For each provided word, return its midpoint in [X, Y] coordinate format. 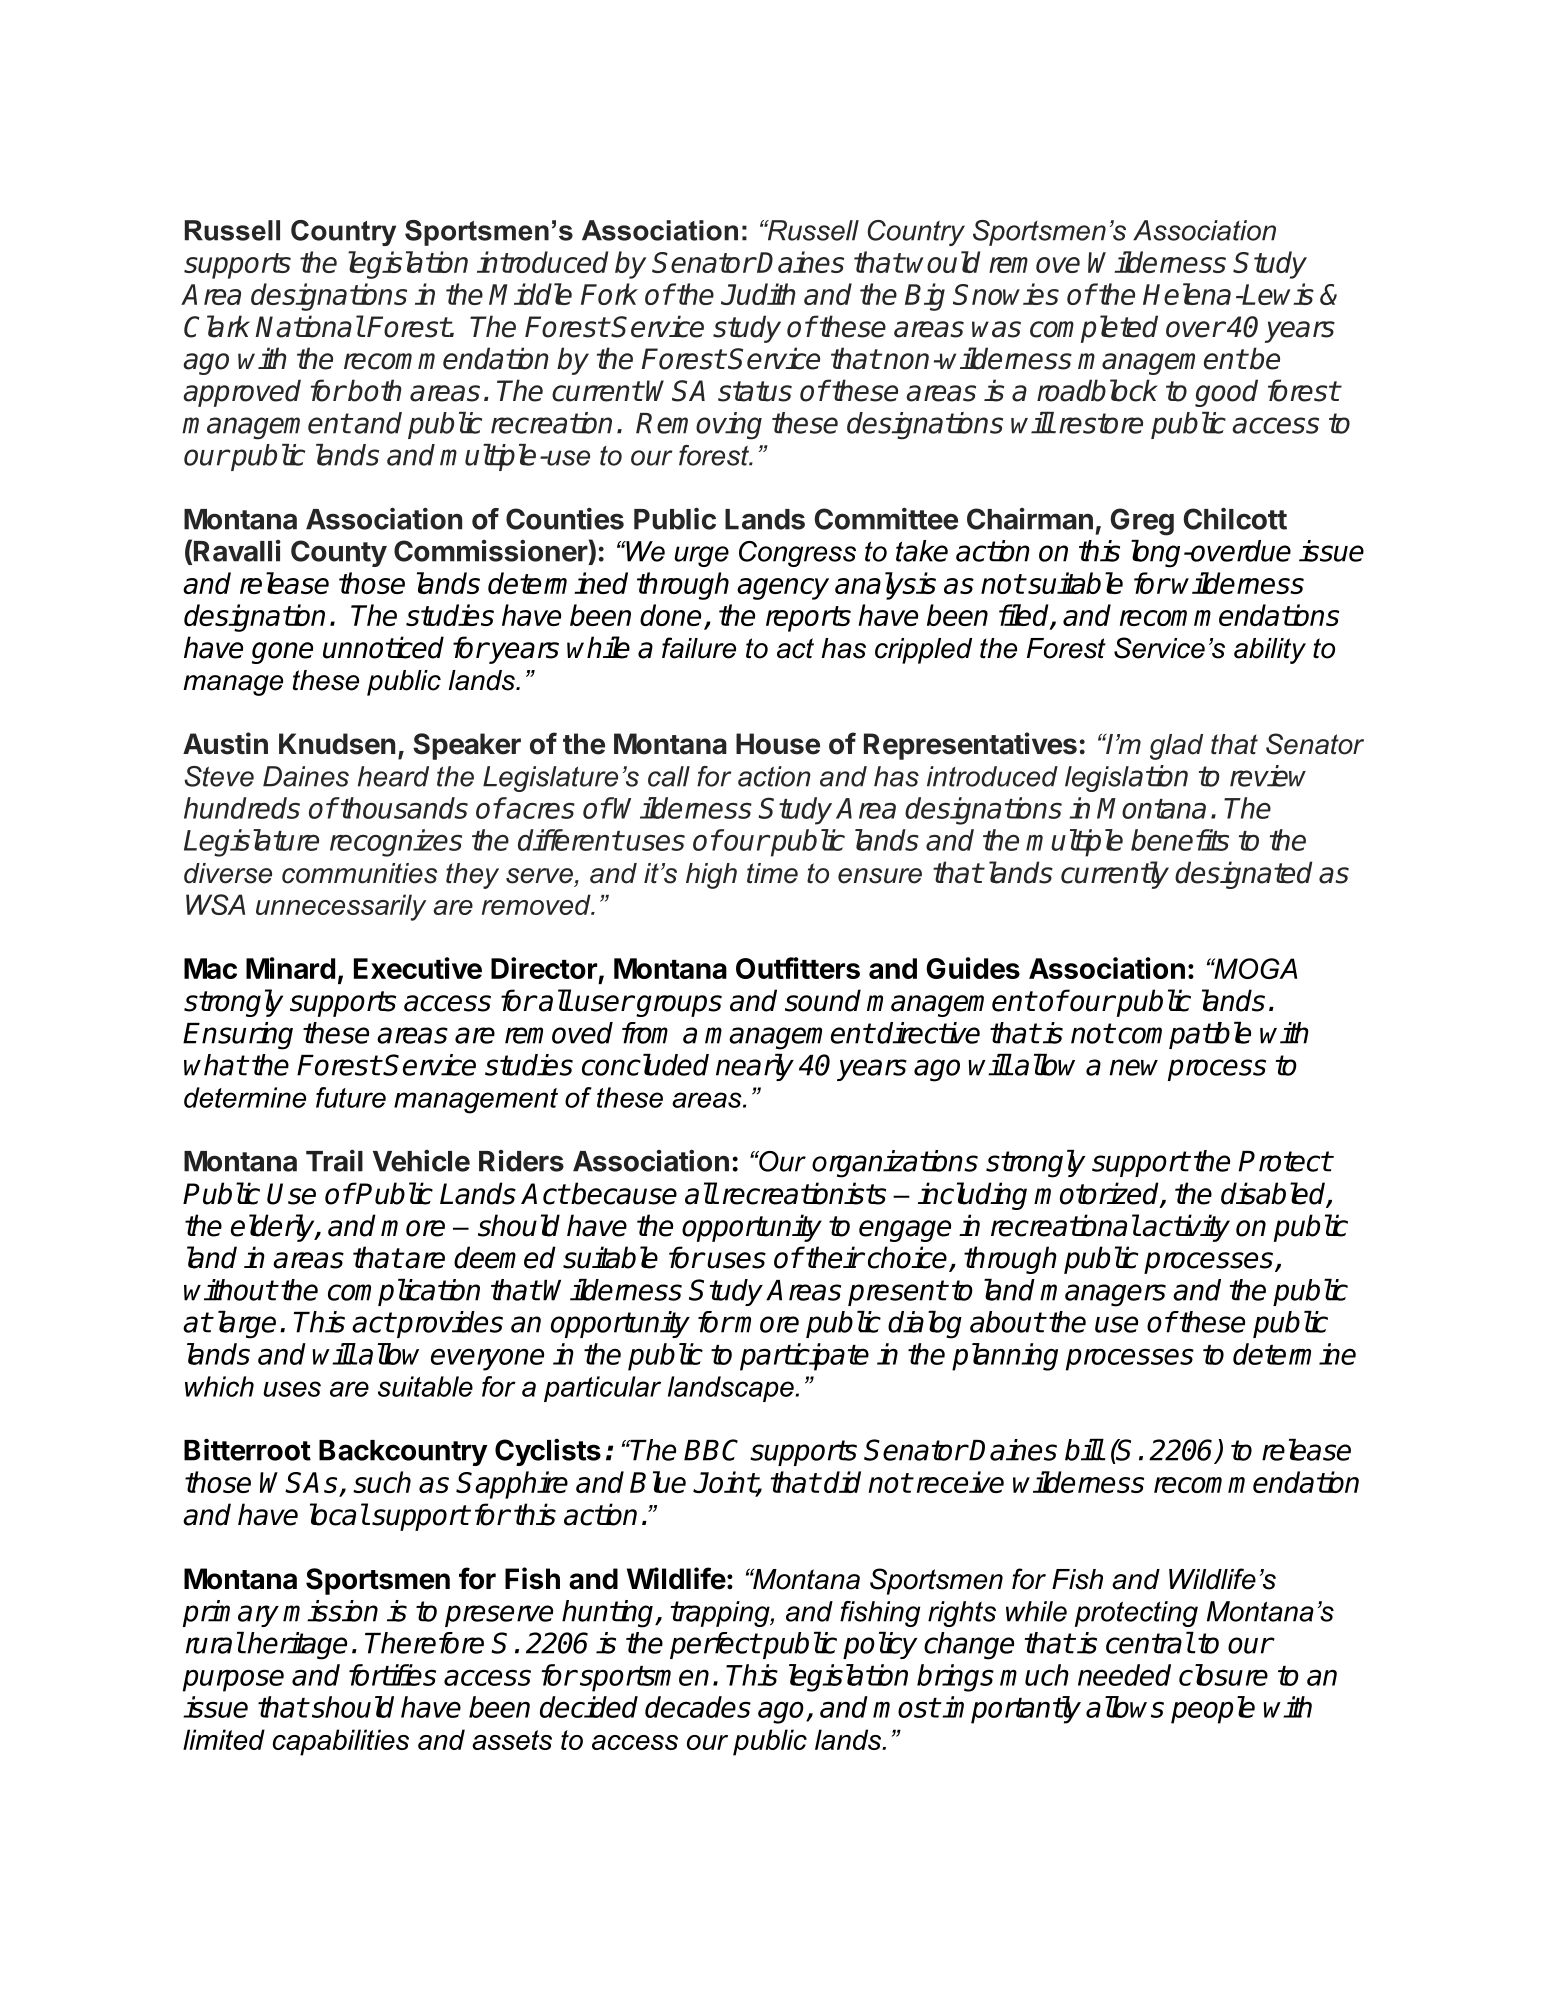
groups [679, 1006]
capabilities [341, 1742]
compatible [1184, 1035]
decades [698, 1707]
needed [1124, 1675]
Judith [758, 294]
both [374, 390]
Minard [290, 968]
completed [1094, 329]
